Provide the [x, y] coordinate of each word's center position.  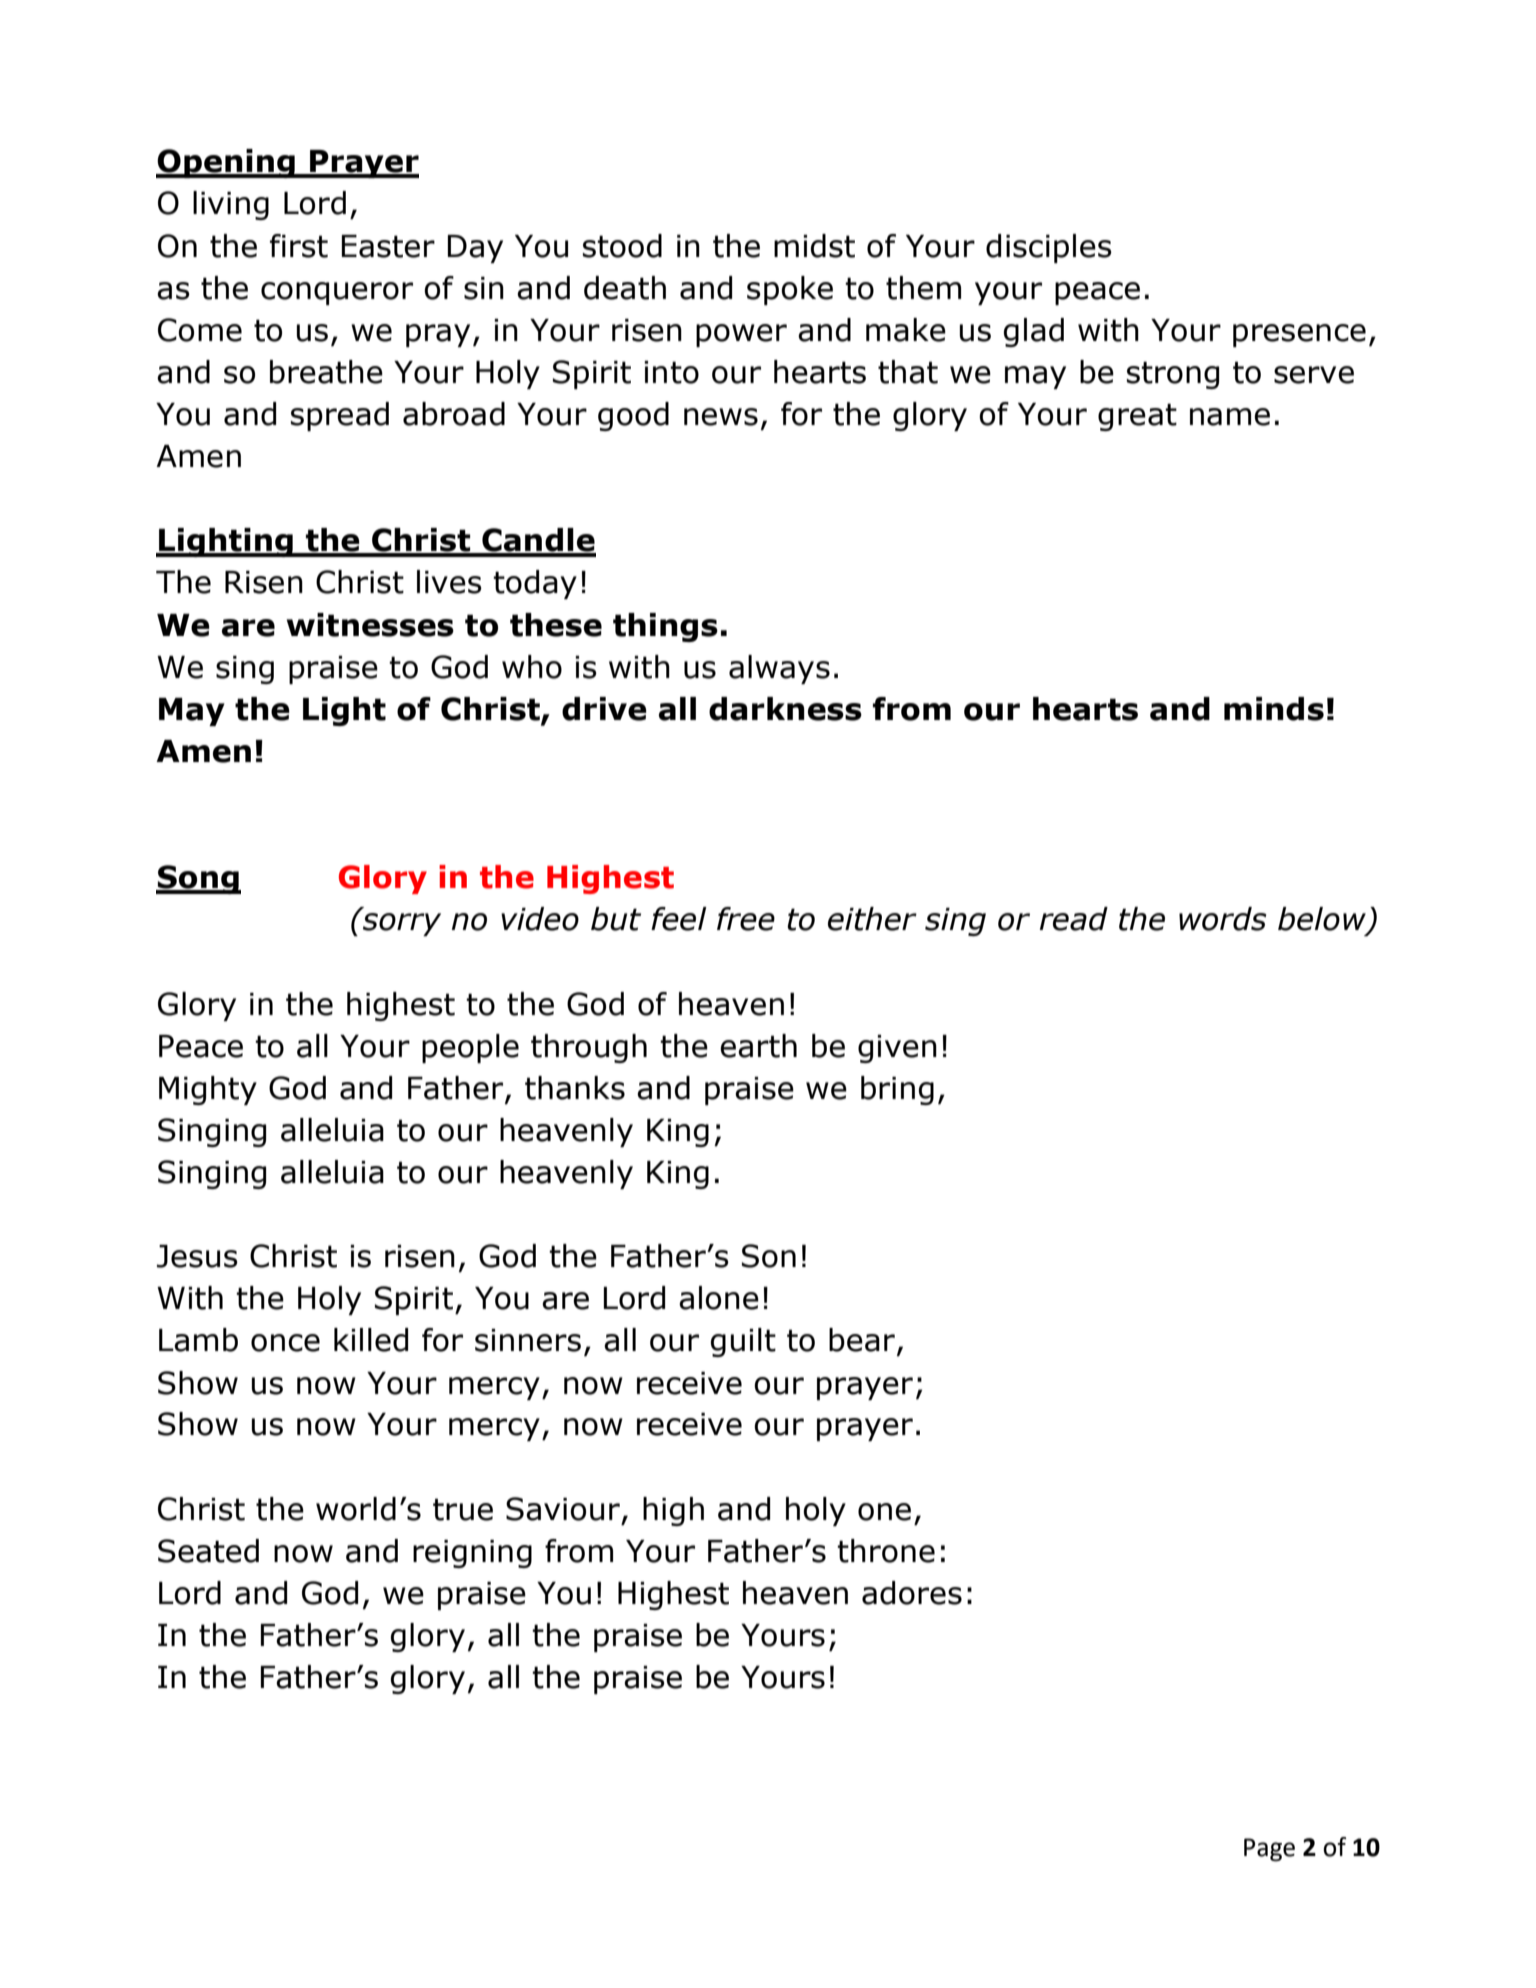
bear [862, 1340]
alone [719, 1298]
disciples [1049, 248]
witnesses [370, 625]
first [299, 246]
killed [371, 1340]
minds [1274, 709]
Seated [208, 1551]
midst [814, 246]
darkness [785, 709]
